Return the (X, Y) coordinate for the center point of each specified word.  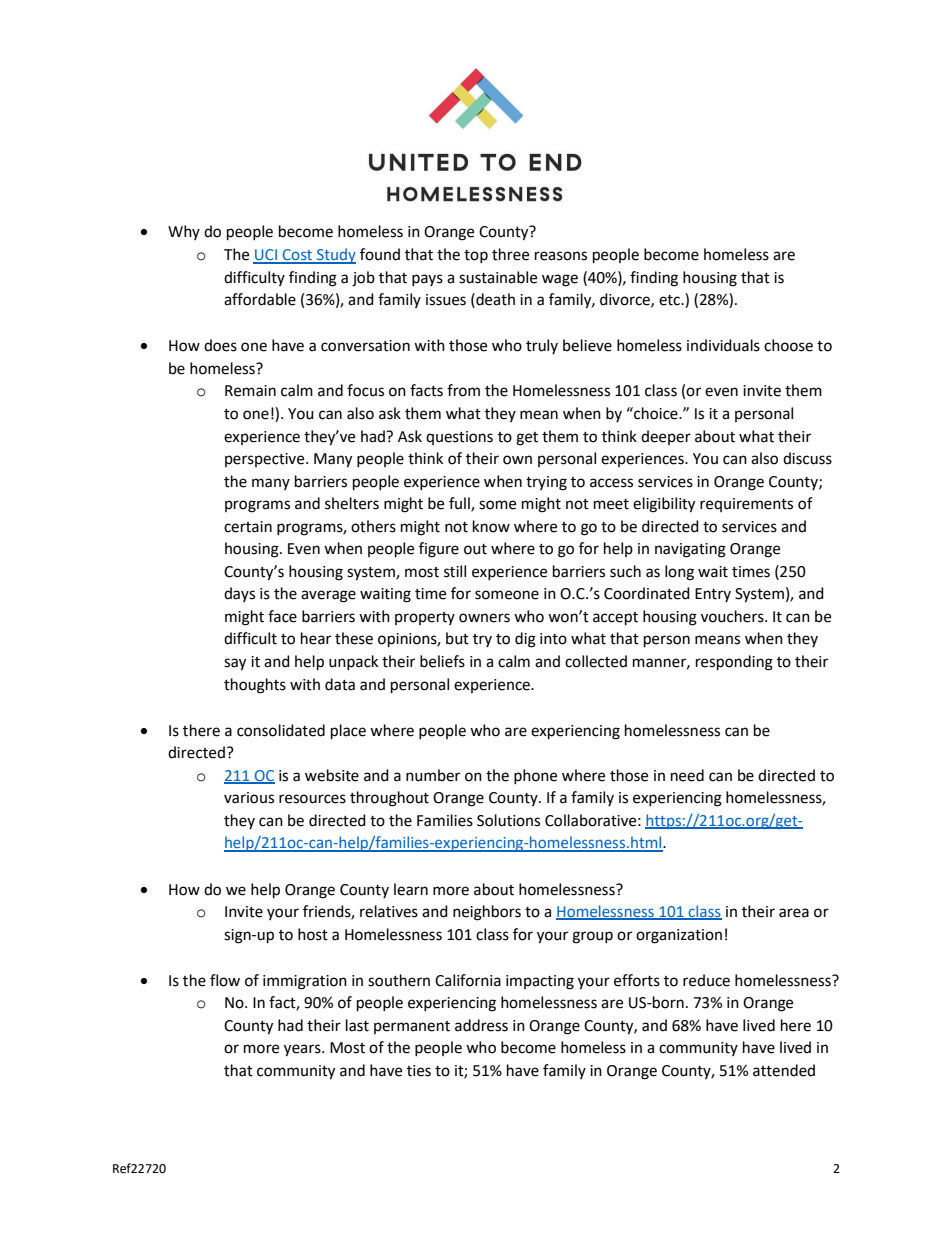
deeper (666, 437)
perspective (266, 460)
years (303, 1050)
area (794, 913)
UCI (266, 256)
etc (670, 300)
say (235, 664)
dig (525, 640)
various (249, 798)
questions (459, 438)
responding (734, 663)
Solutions (508, 820)
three (510, 254)
